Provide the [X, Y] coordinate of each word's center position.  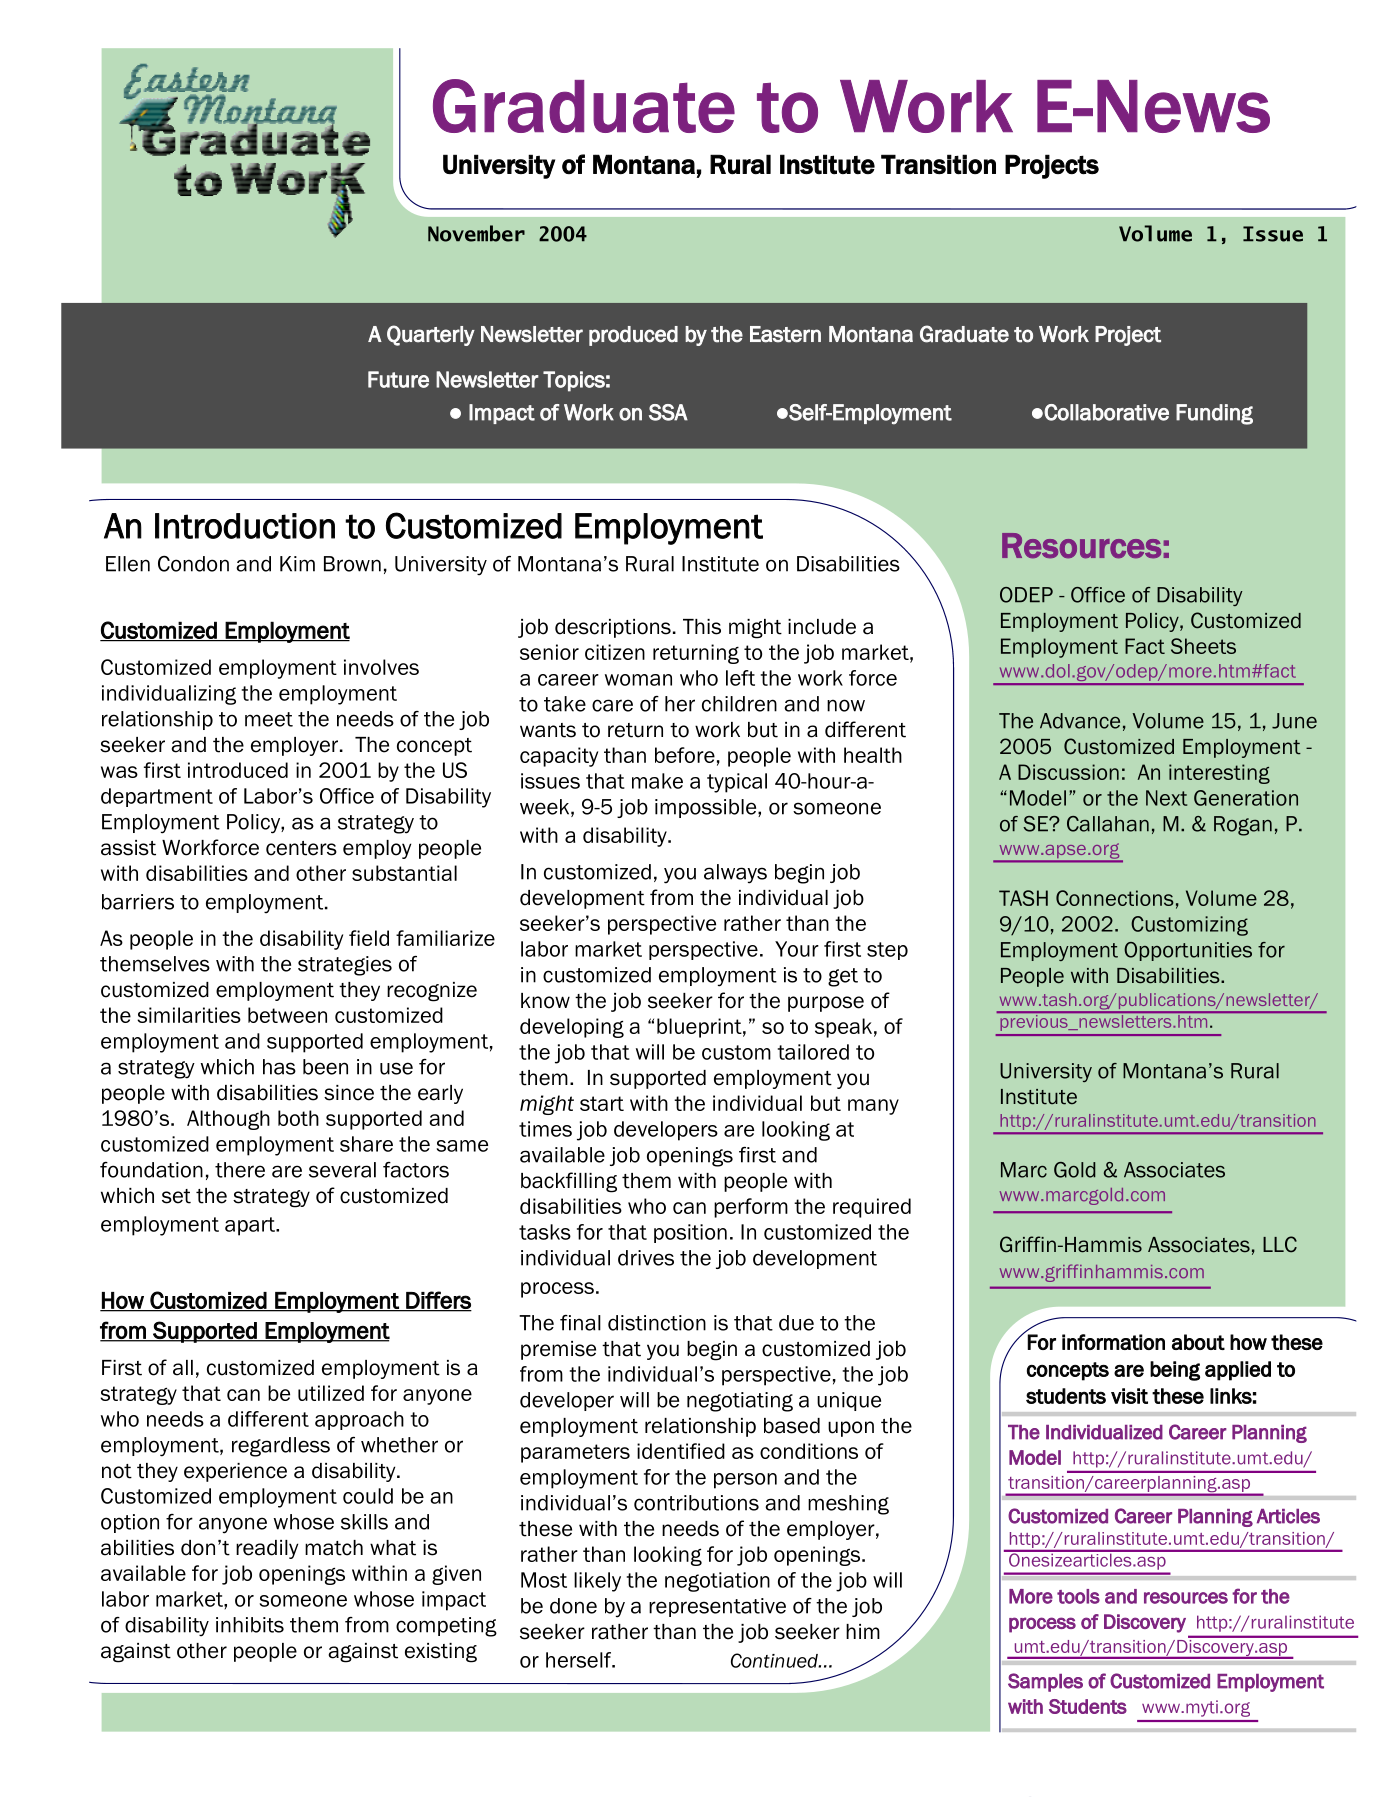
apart [251, 1226]
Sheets [1203, 646]
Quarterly [431, 335]
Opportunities [1188, 951]
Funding [1214, 414]
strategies [345, 966]
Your [797, 949]
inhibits [250, 1625]
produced [633, 336]
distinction [657, 1323]
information [1113, 1342]
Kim [297, 564]
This [702, 627]
